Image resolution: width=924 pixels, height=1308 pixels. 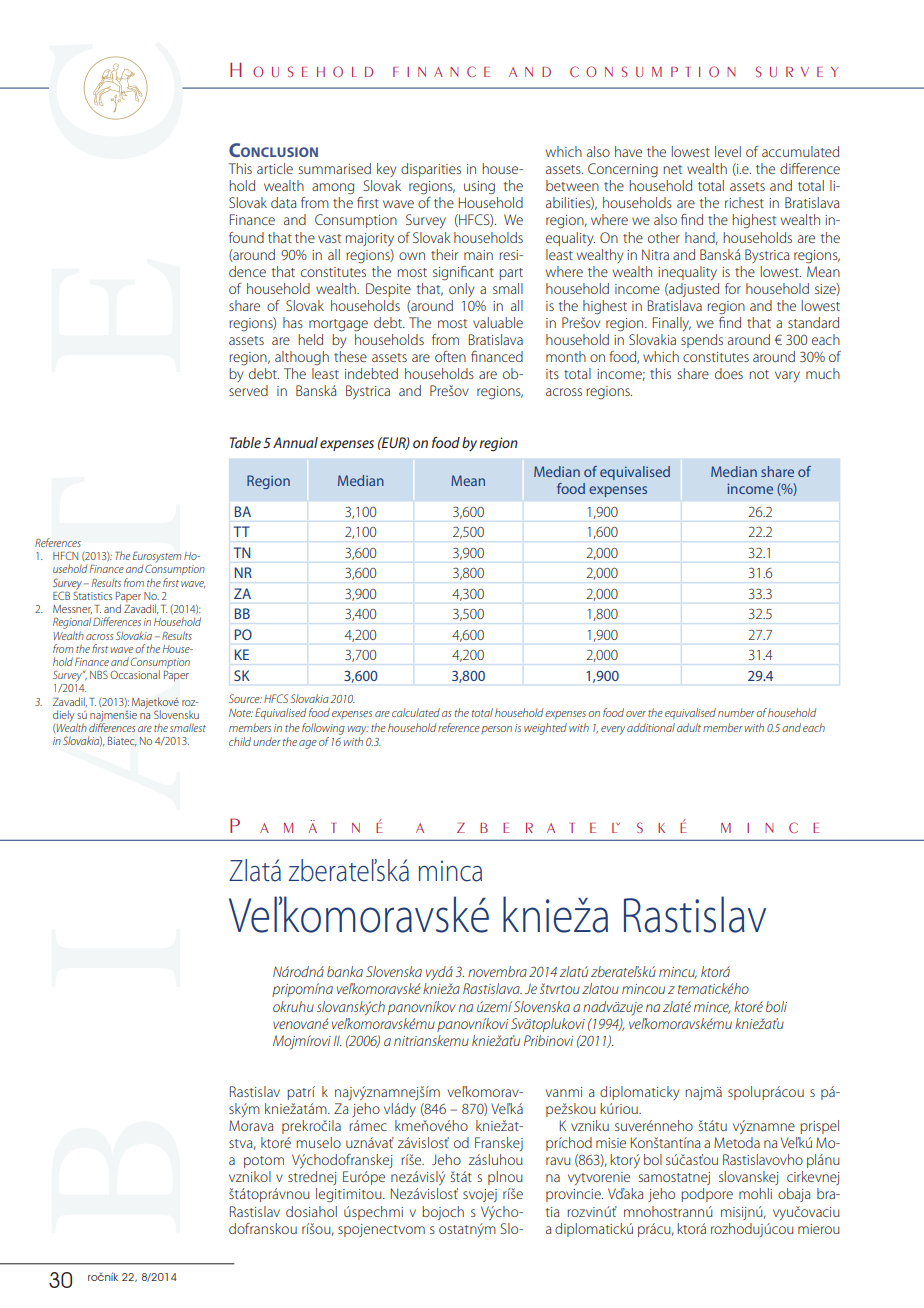 I want to click on Annual, so click(x=295, y=442).
